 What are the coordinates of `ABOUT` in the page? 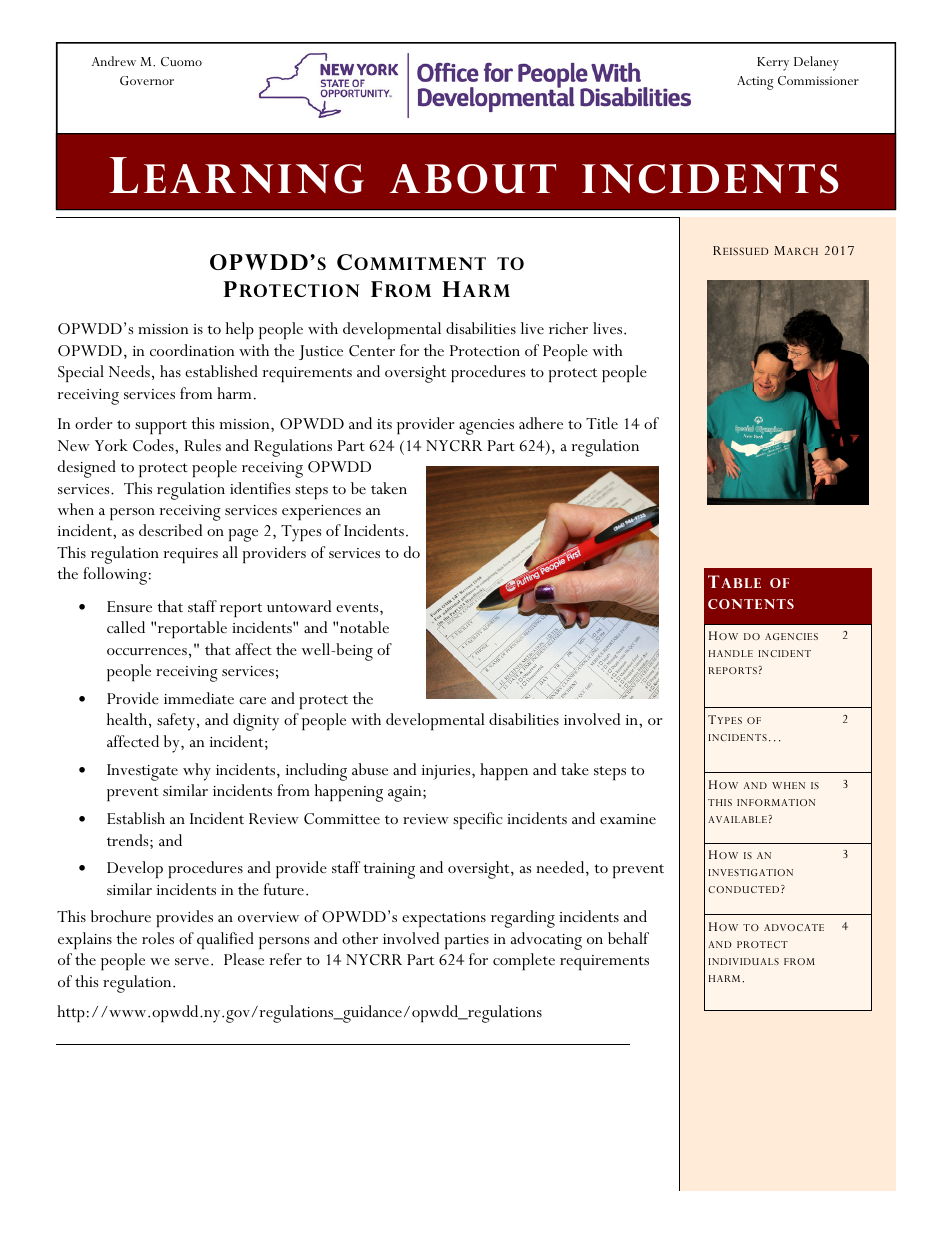 It's located at (473, 179).
